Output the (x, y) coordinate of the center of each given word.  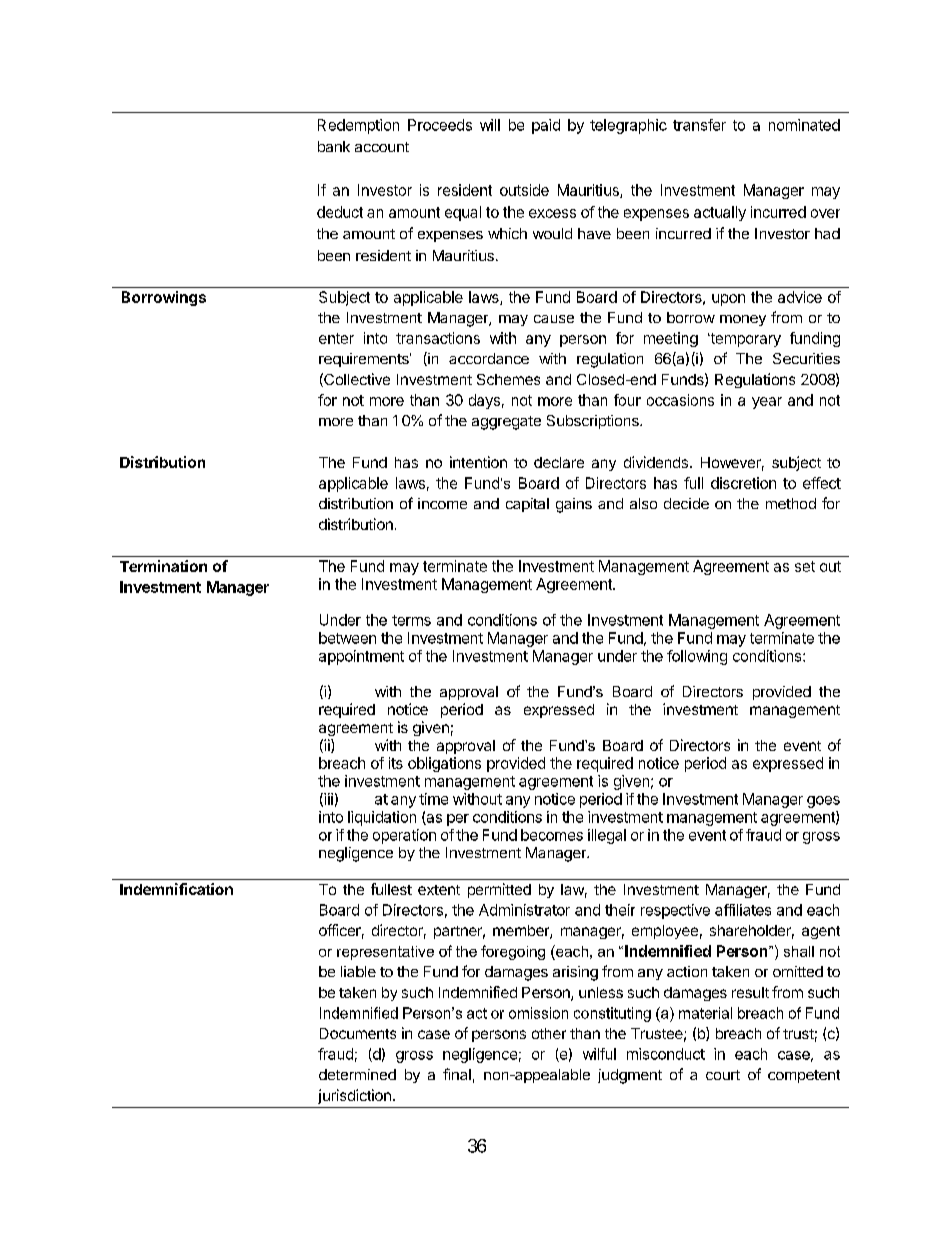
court (723, 1075)
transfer (699, 125)
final (457, 1074)
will (490, 125)
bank (334, 146)
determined (357, 1074)
